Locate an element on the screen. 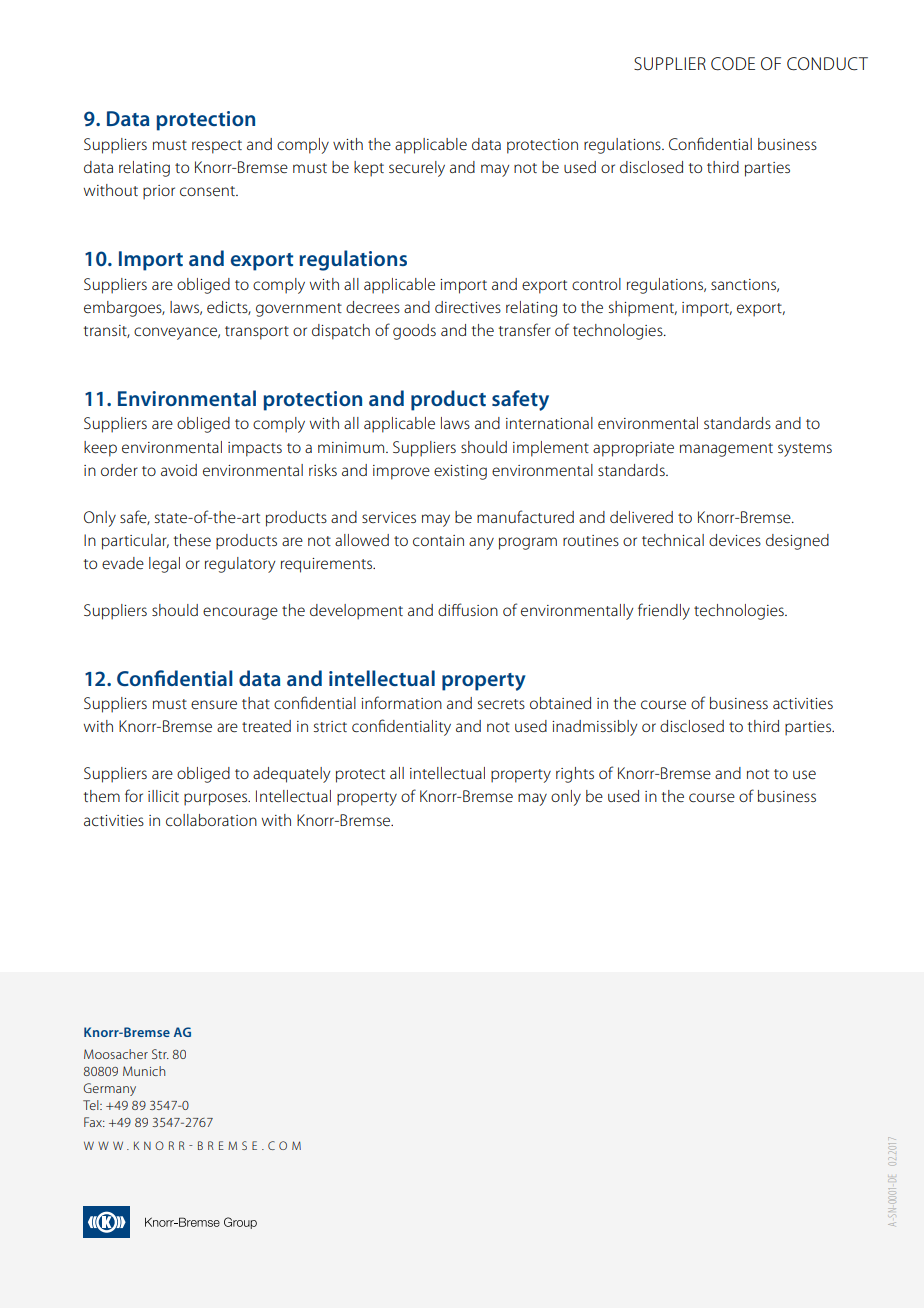 The image size is (924, 1308). existing is located at coordinates (460, 472).
